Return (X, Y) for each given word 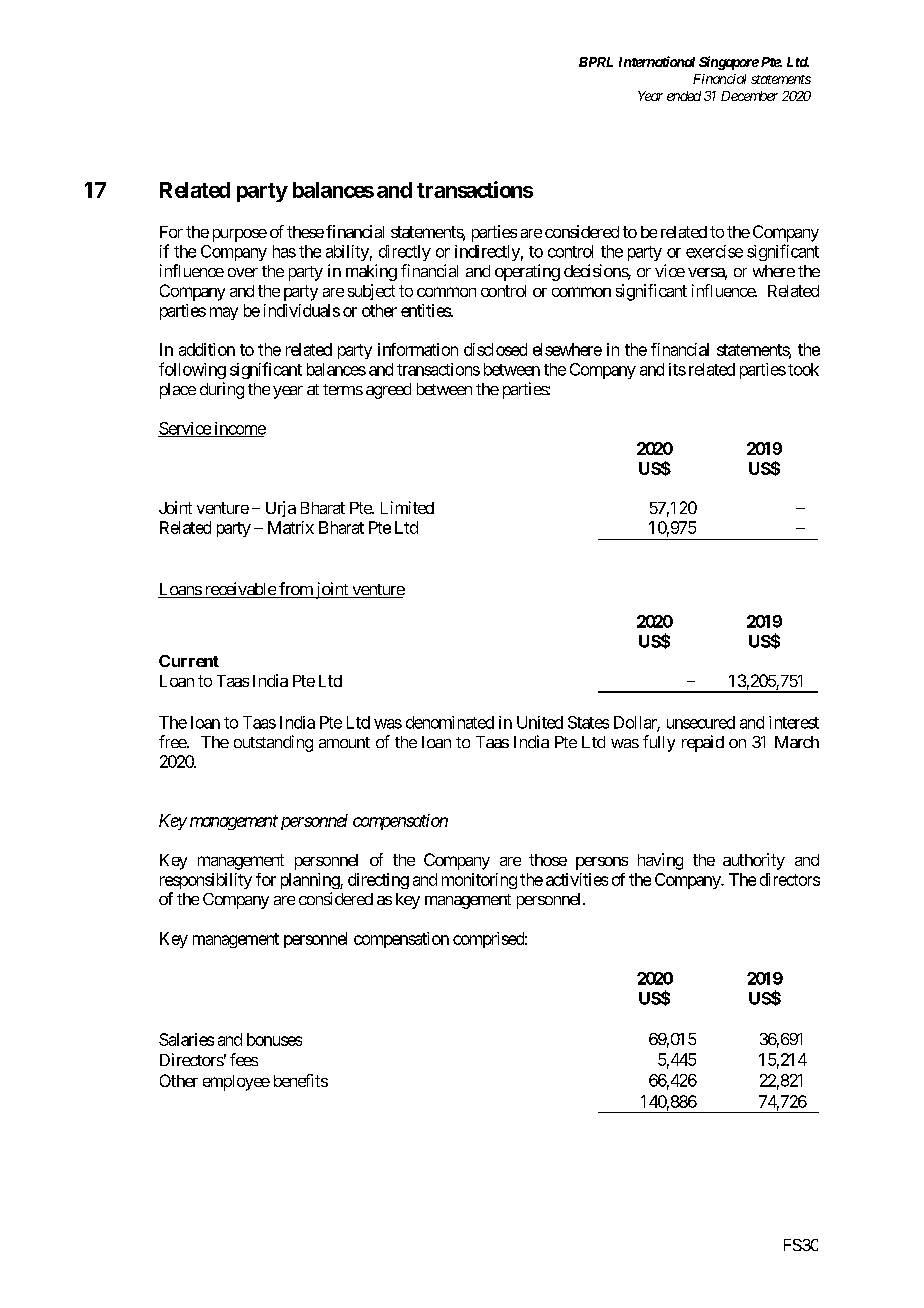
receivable (239, 590)
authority (754, 861)
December (749, 96)
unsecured (701, 722)
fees (244, 1059)
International (657, 61)
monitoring (479, 881)
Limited (407, 507)
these (305, 232)
